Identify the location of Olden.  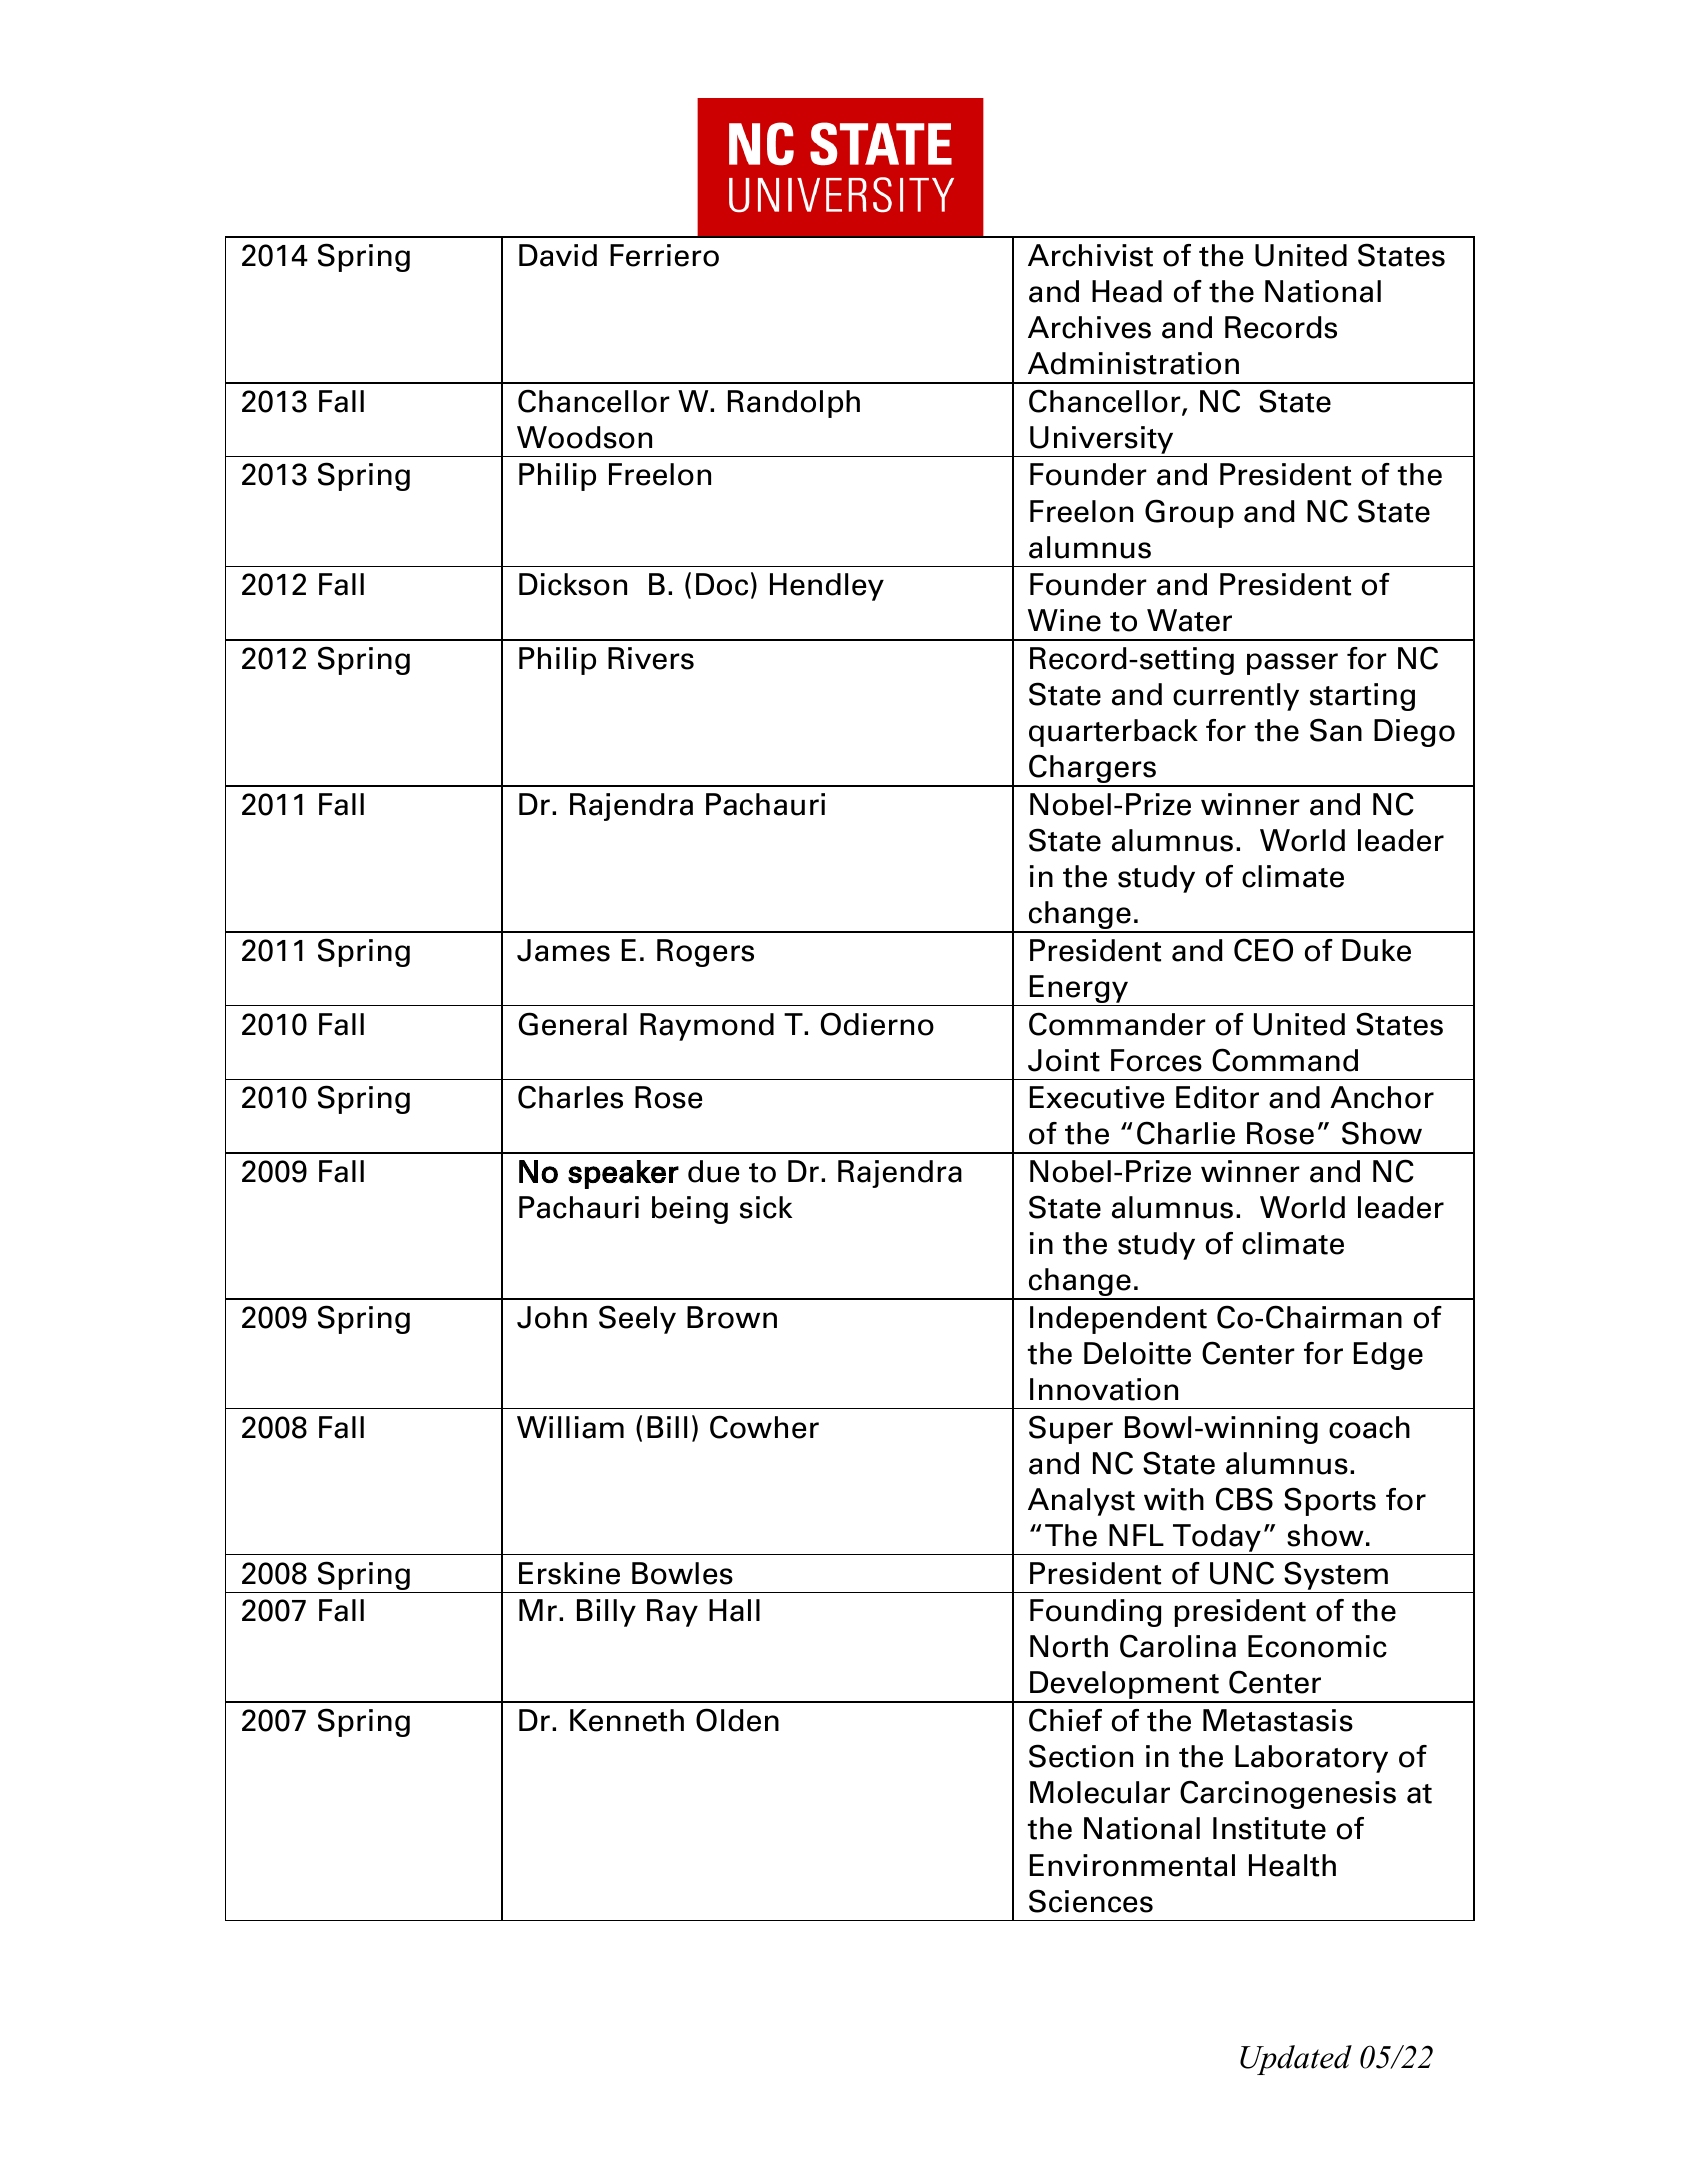
(737, 1720).
